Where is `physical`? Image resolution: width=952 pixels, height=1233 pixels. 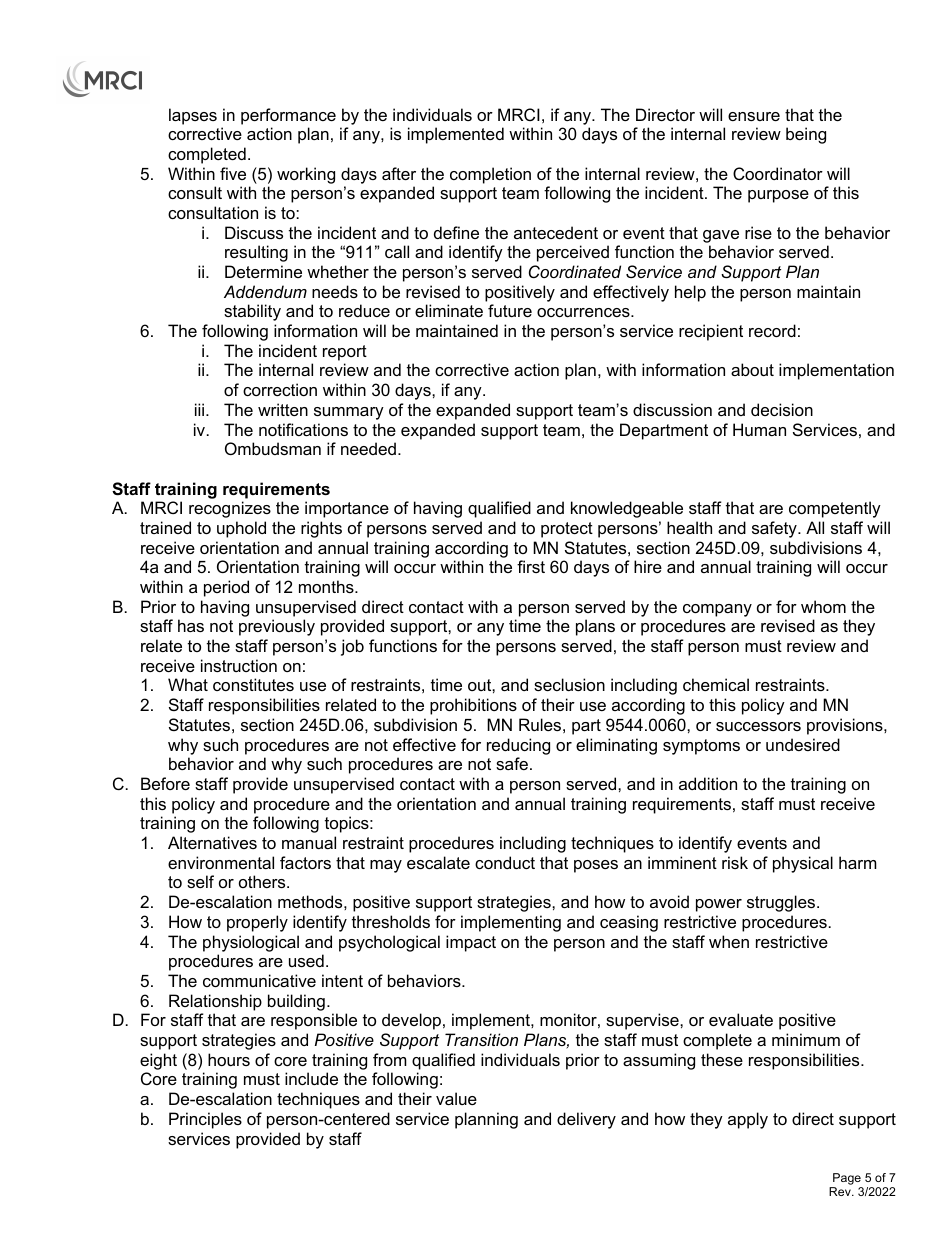
physical is located at coordinates (803, 864).
